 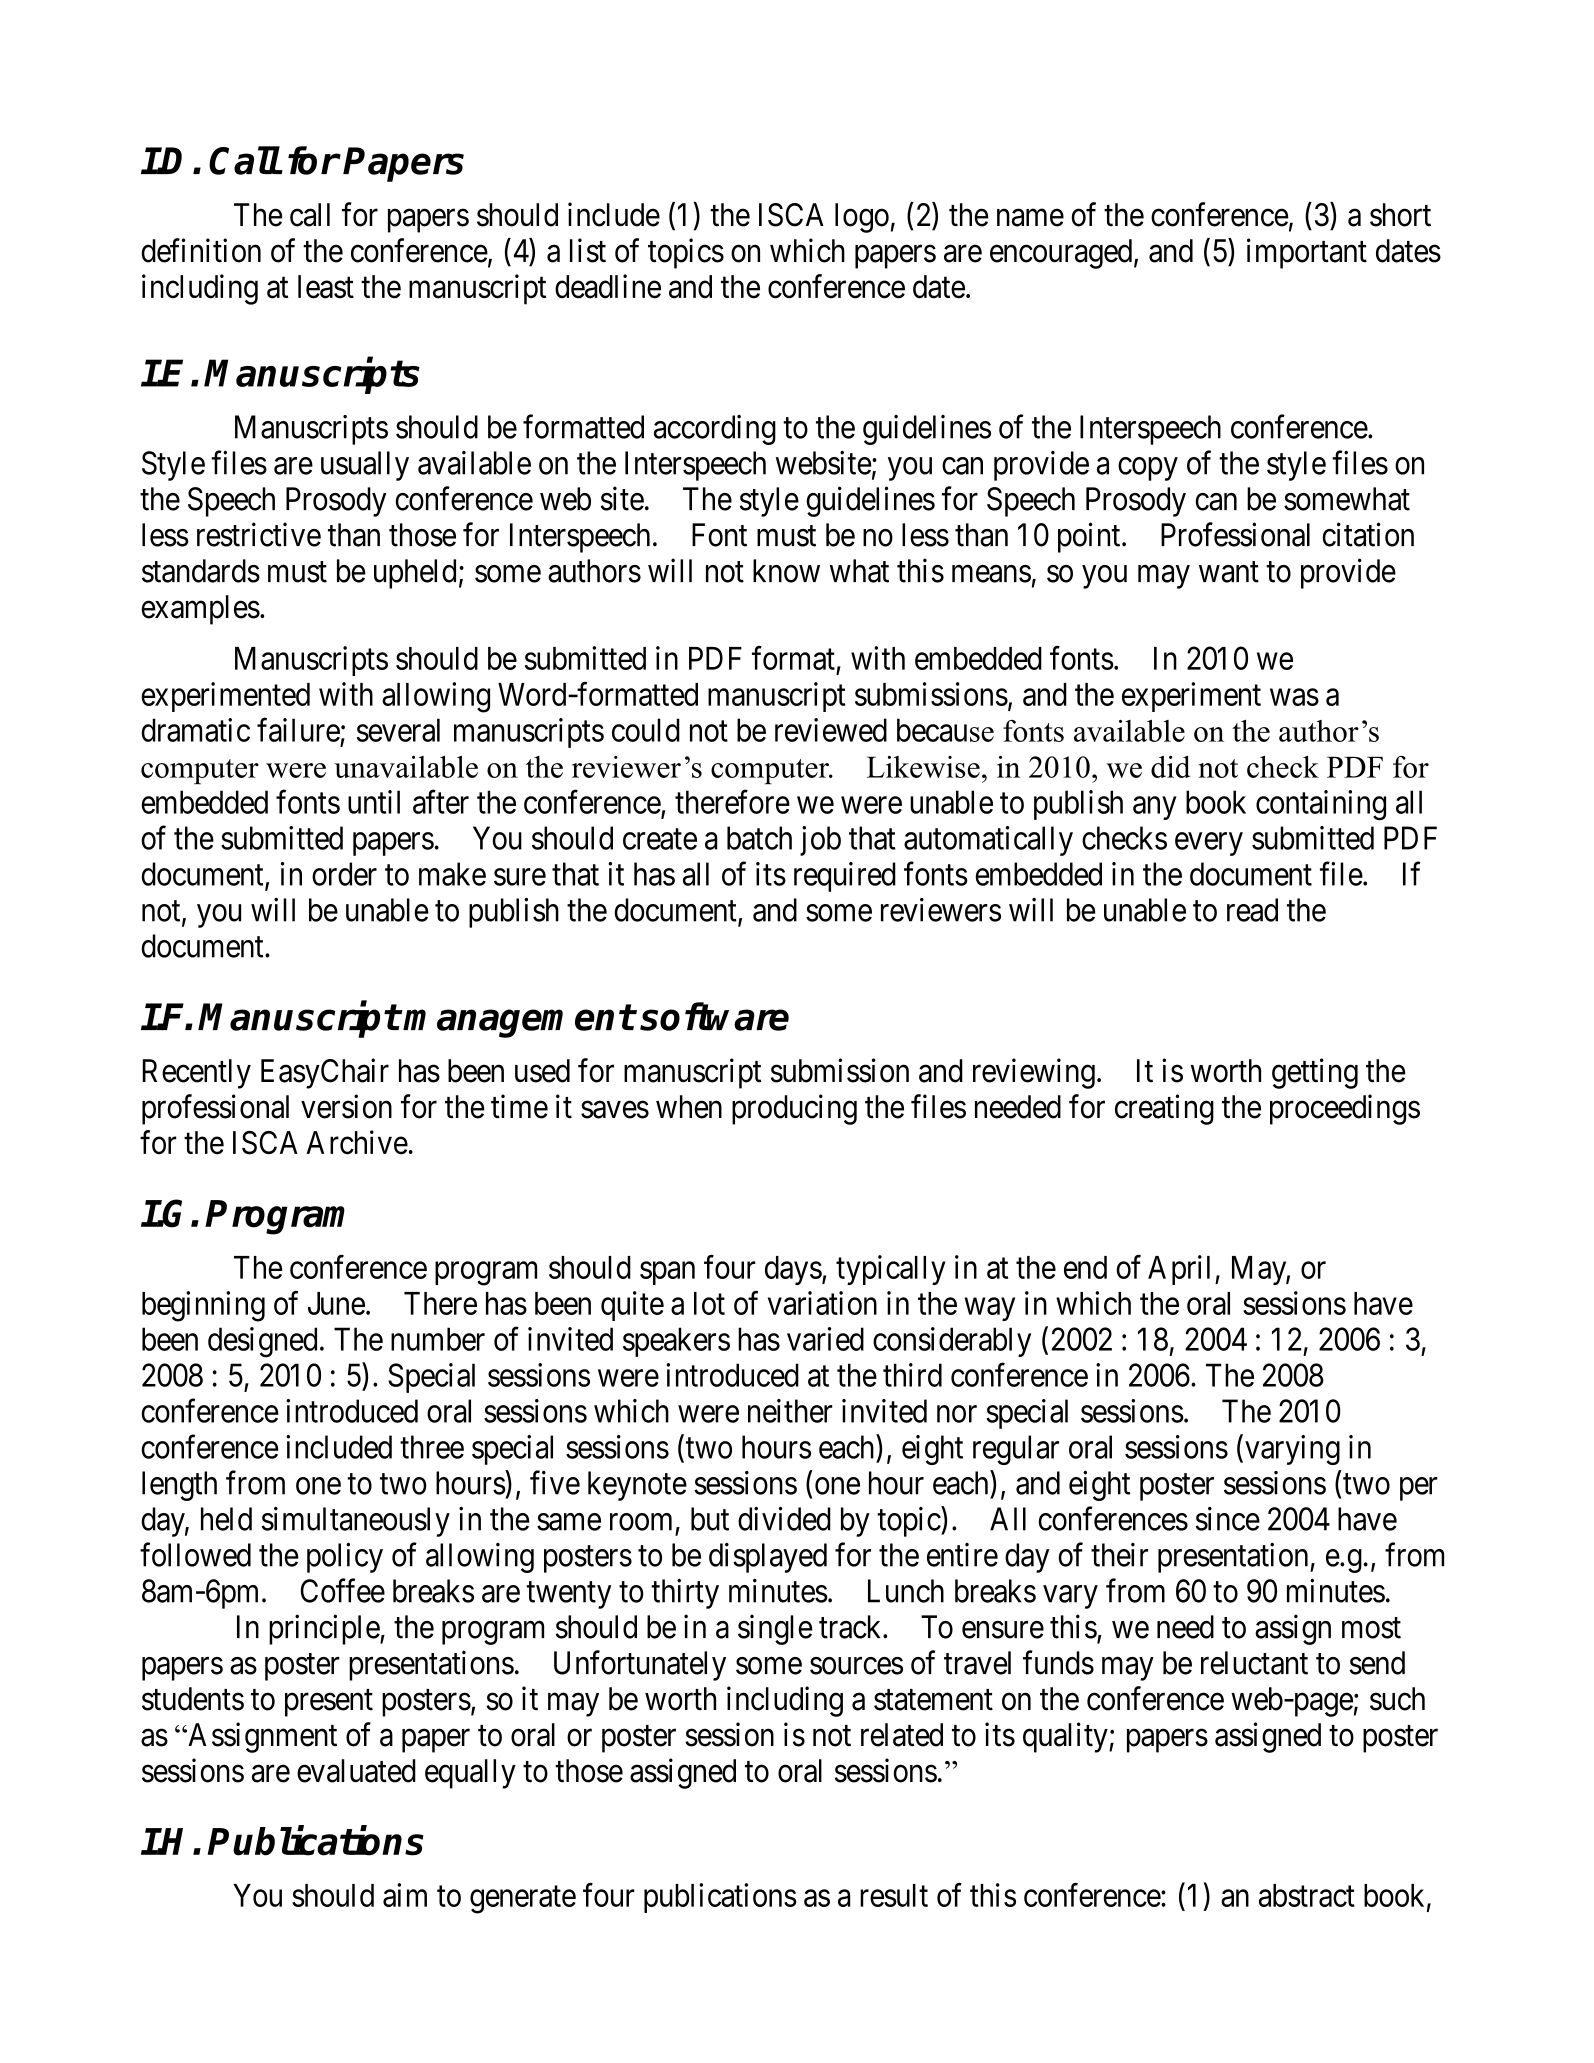 What do you see at coordinates (831, 730) in the page?
I see `reviewed` at bounding box center [831, 730].
